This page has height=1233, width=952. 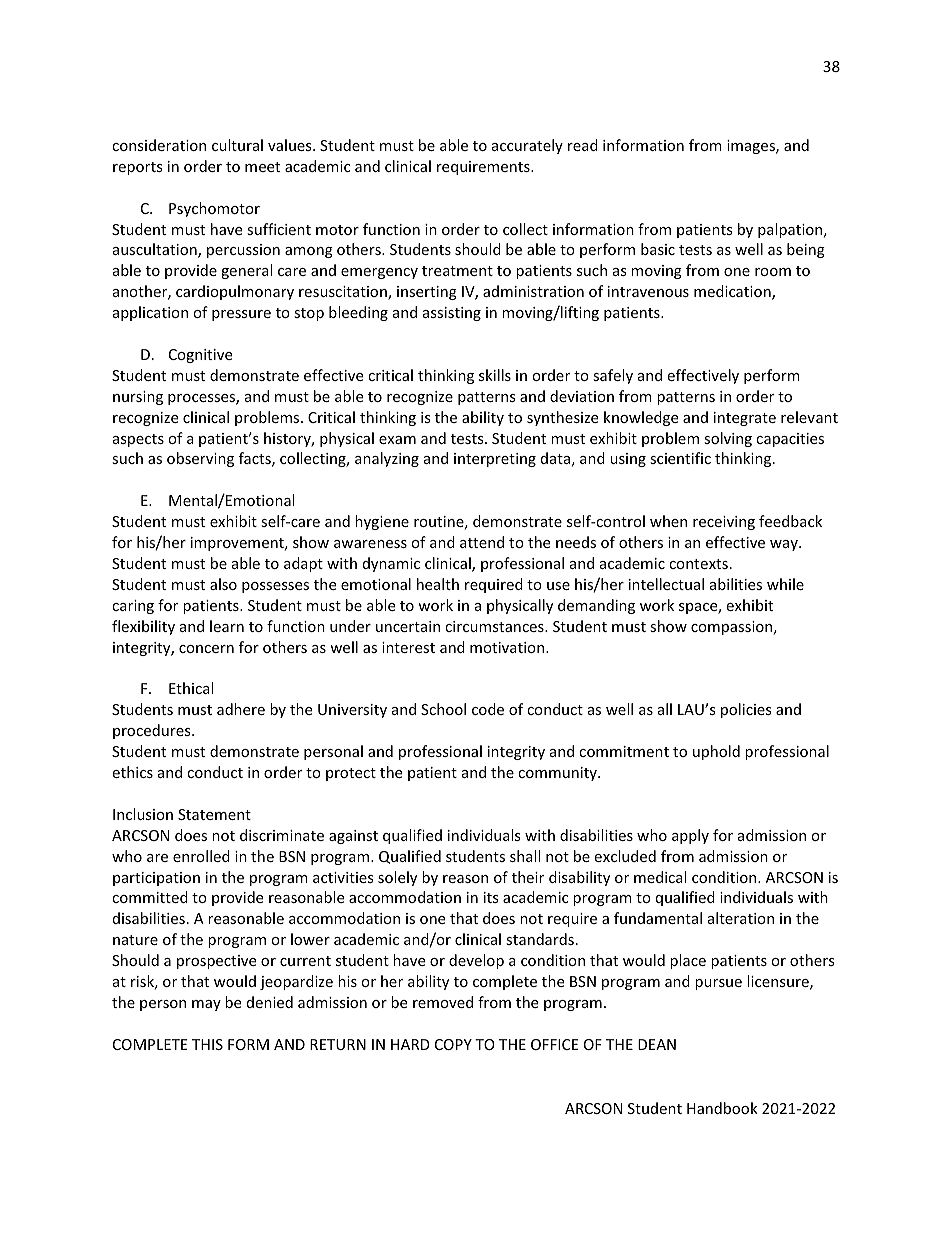 I want to click on cultural, so click(x=237, y=145).
